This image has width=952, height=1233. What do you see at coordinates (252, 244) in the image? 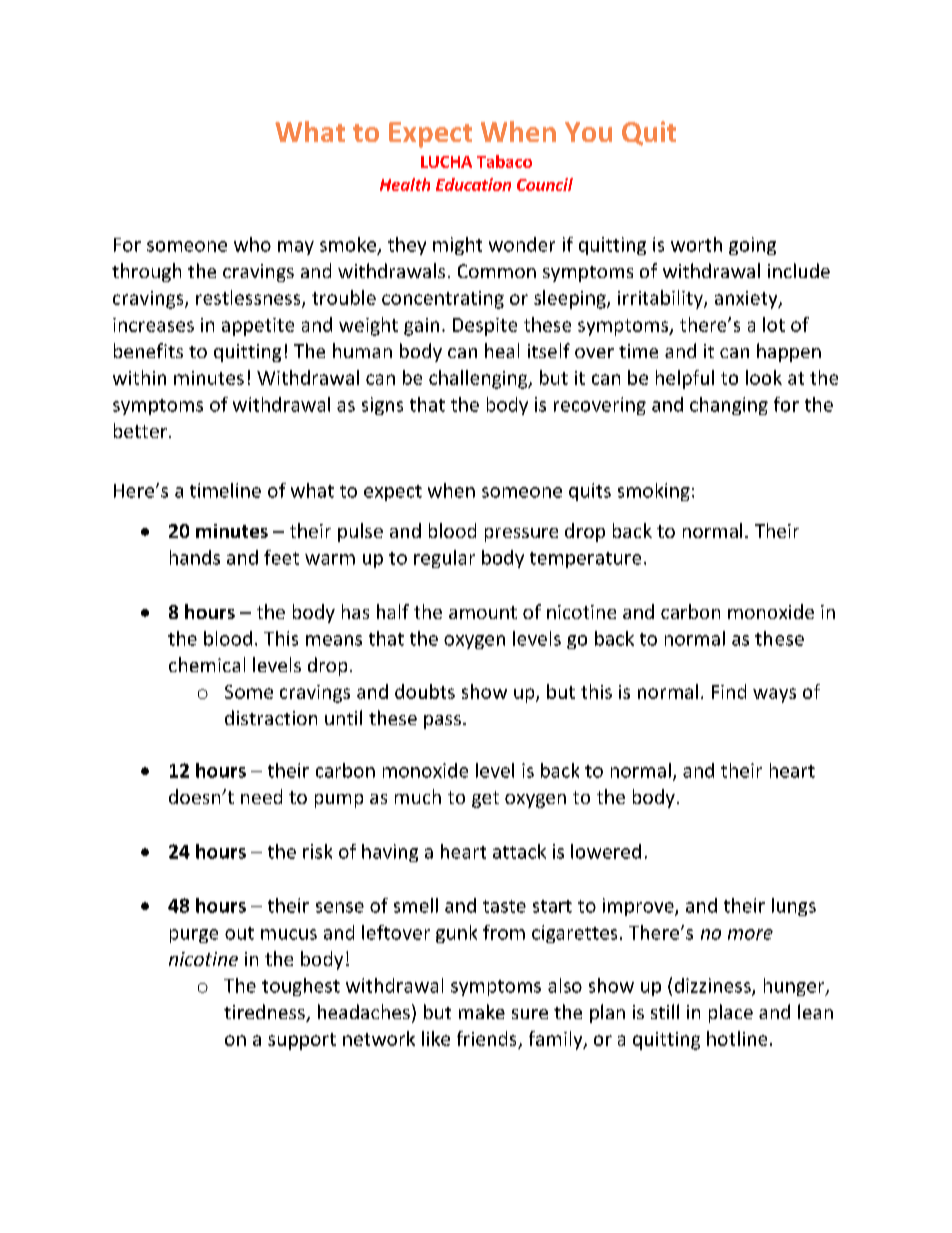
I see `who` at bounding box center [252, 244].
